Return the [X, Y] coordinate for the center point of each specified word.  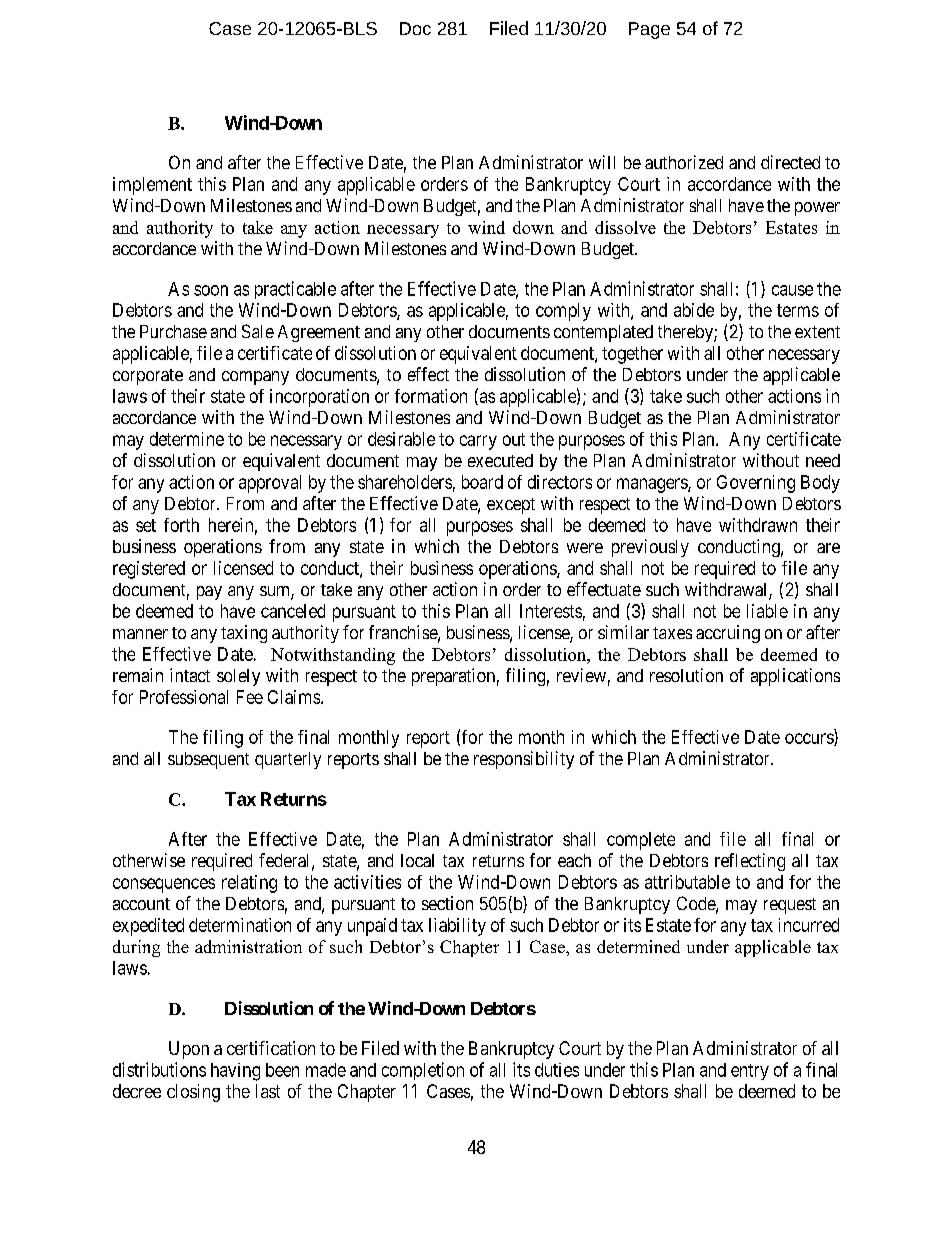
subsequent [208, 760]
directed [790, 162]
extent [817, 332]
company [255, 378]
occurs [810, 739]
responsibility [524, 760]
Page [649, 30]
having [235, 1072]
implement [152, 186]
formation [431, 396]
